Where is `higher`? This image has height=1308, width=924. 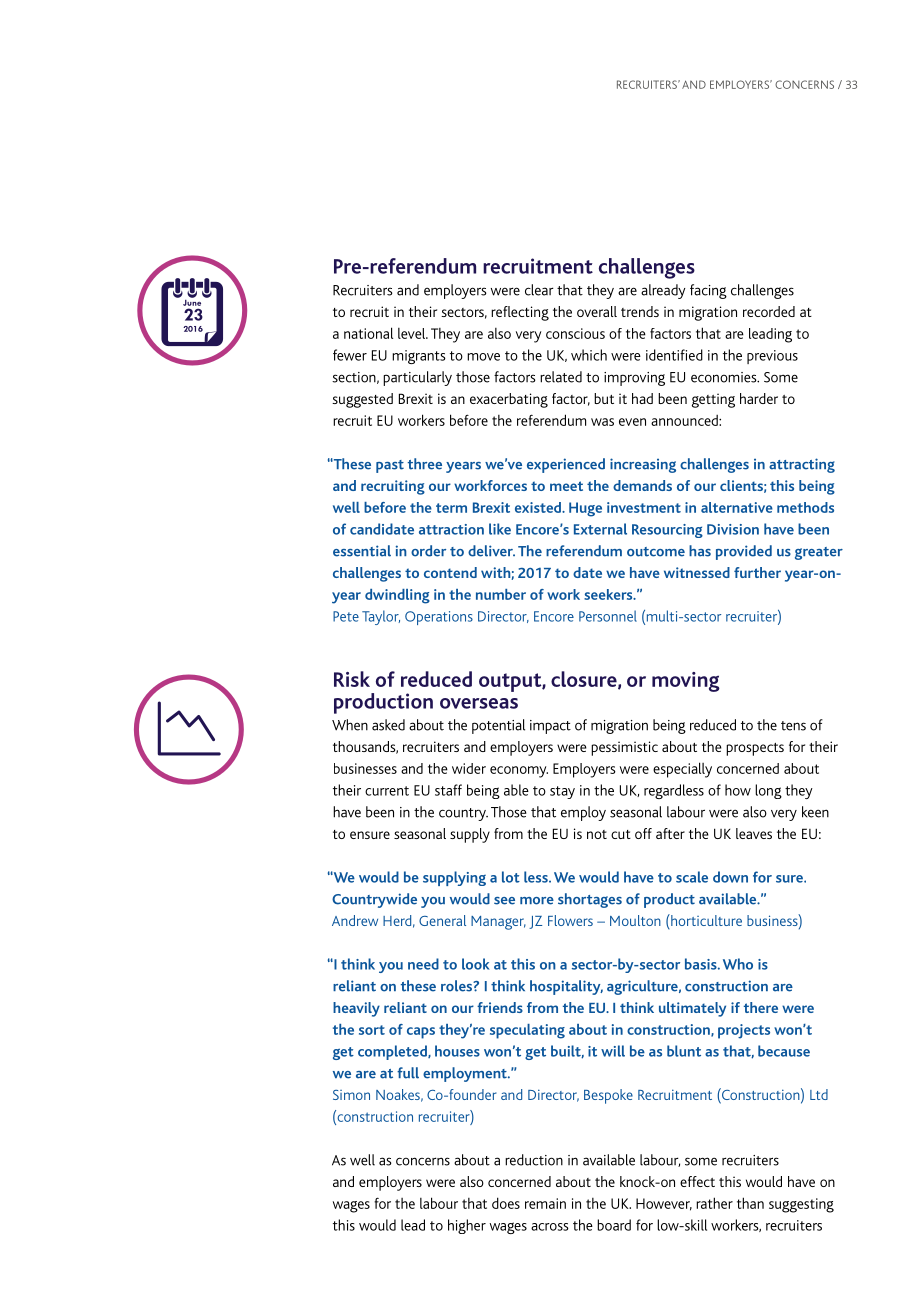
higher is located at coordinates (467, 1226).
